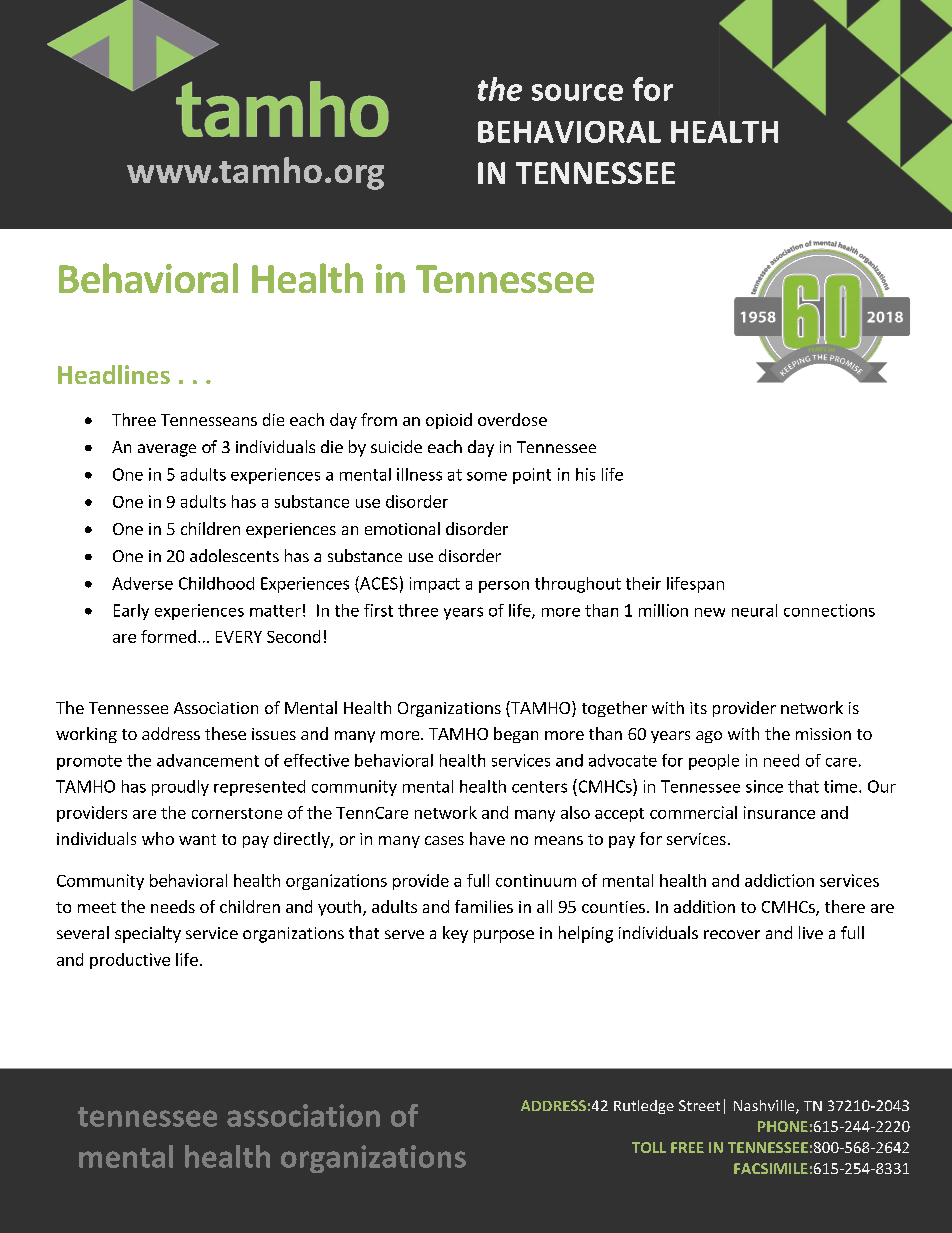 Image resolution: width=952 pixels, height=1233 pixels. Describe the element at coordinates (644, 1107) in the screenshot. I see `Rutledge` at that location.
